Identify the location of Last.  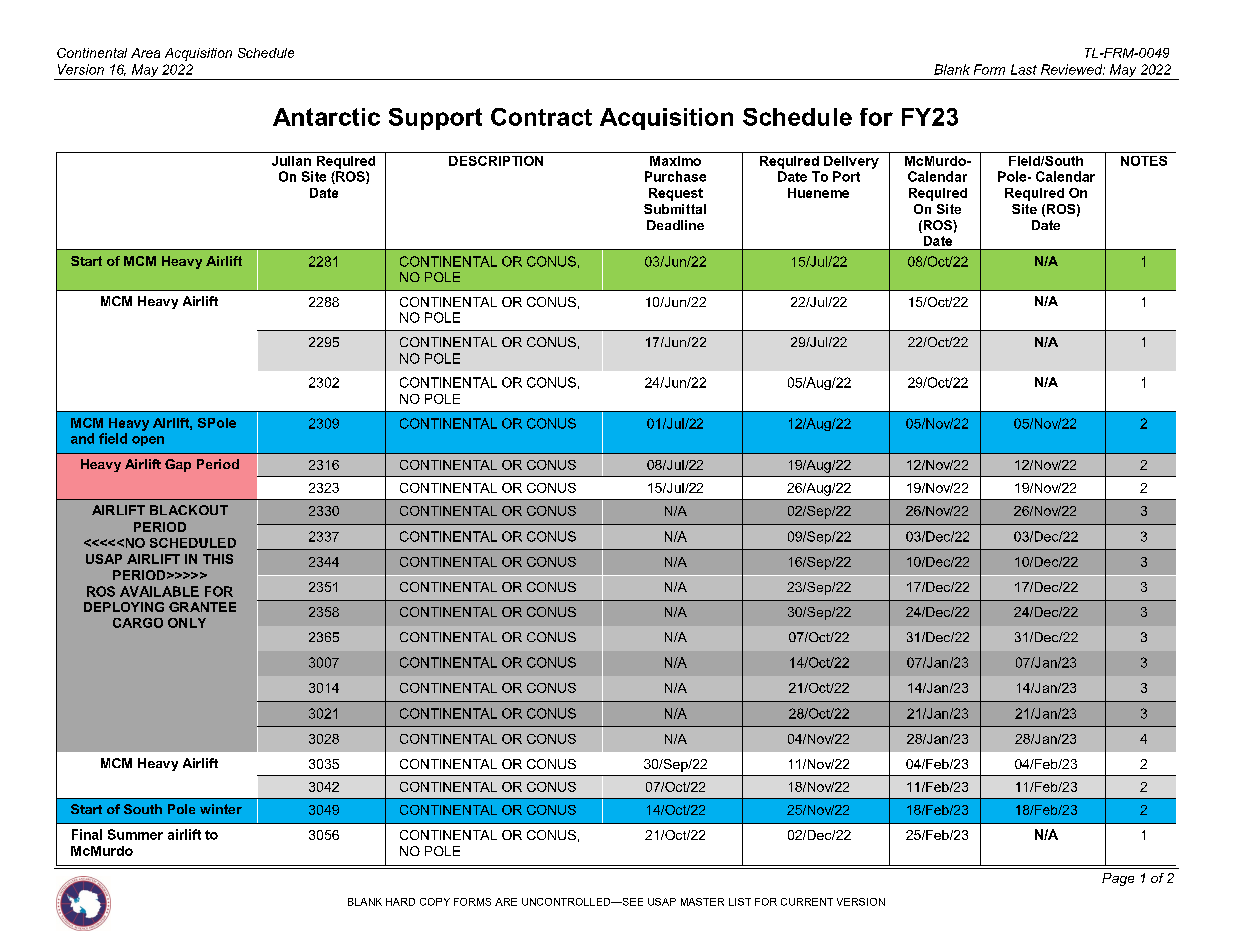
(1024, 69).
